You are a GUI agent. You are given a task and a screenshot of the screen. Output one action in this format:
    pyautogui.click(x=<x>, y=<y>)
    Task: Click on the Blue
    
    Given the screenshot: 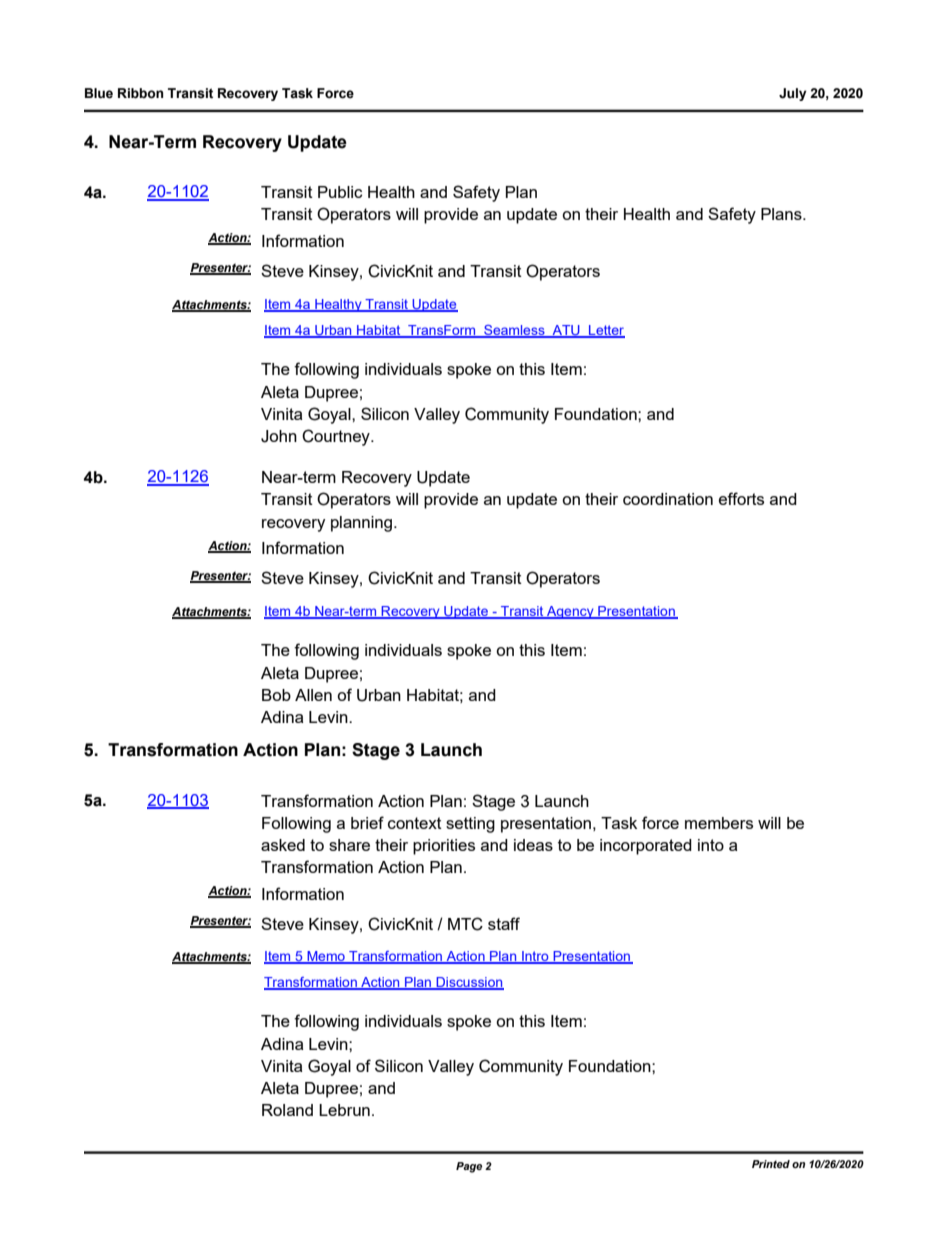 What is the action you would take?
    pyautogui.click(x=99, y=93)
